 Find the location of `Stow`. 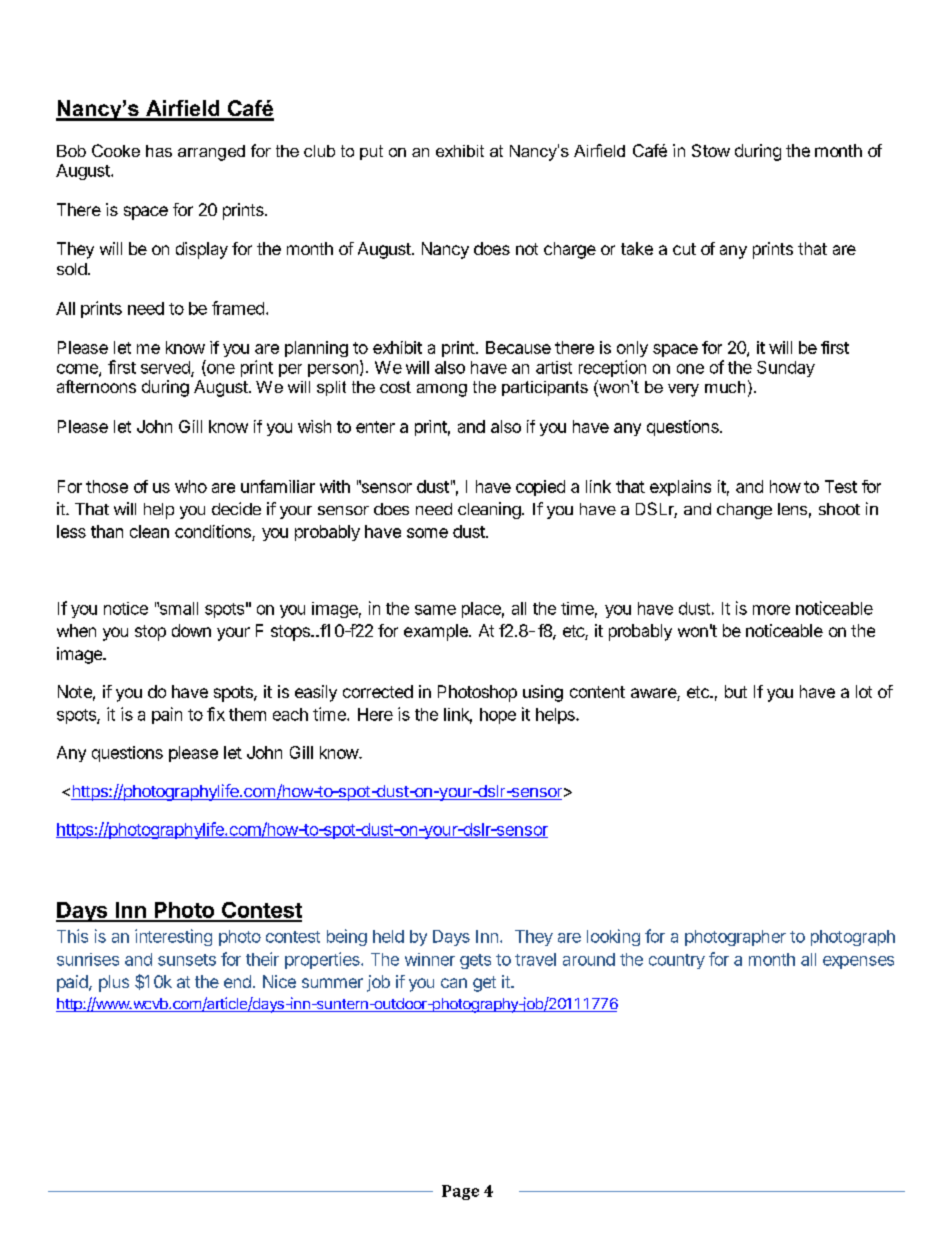

Stow is located at coordinates (711, 150).
